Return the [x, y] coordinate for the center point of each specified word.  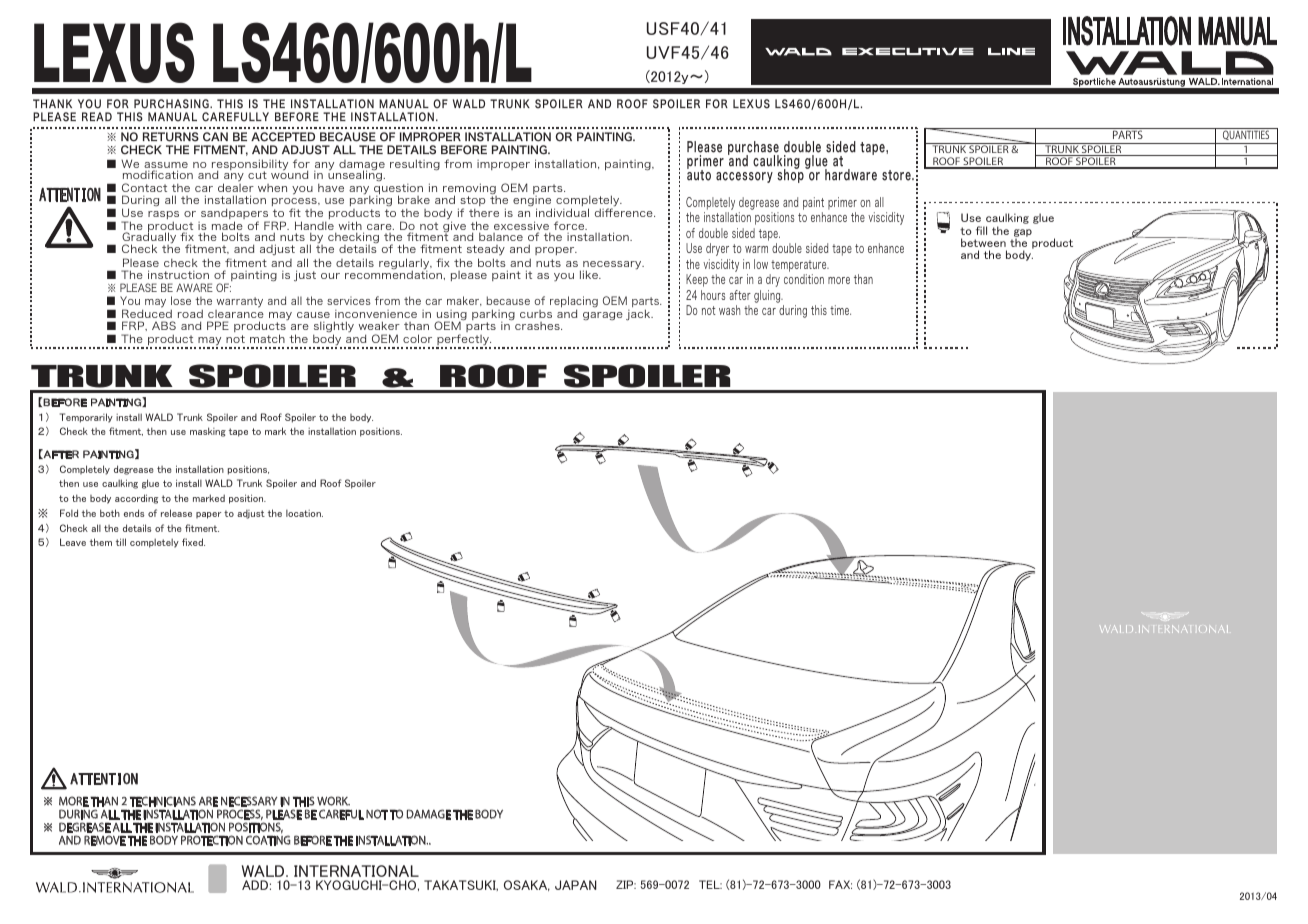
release [176, 513]
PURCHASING [172, 104]
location [304, 513]
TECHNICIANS [163, 801]
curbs [536, 314]
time [840, 310]
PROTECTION [212, 840]
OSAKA [527, 885]
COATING [268, 840]
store [897, 175]
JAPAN [576, 885]
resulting [415, 165]
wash [729, 310]
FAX [840, 884]
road [190, 313]
